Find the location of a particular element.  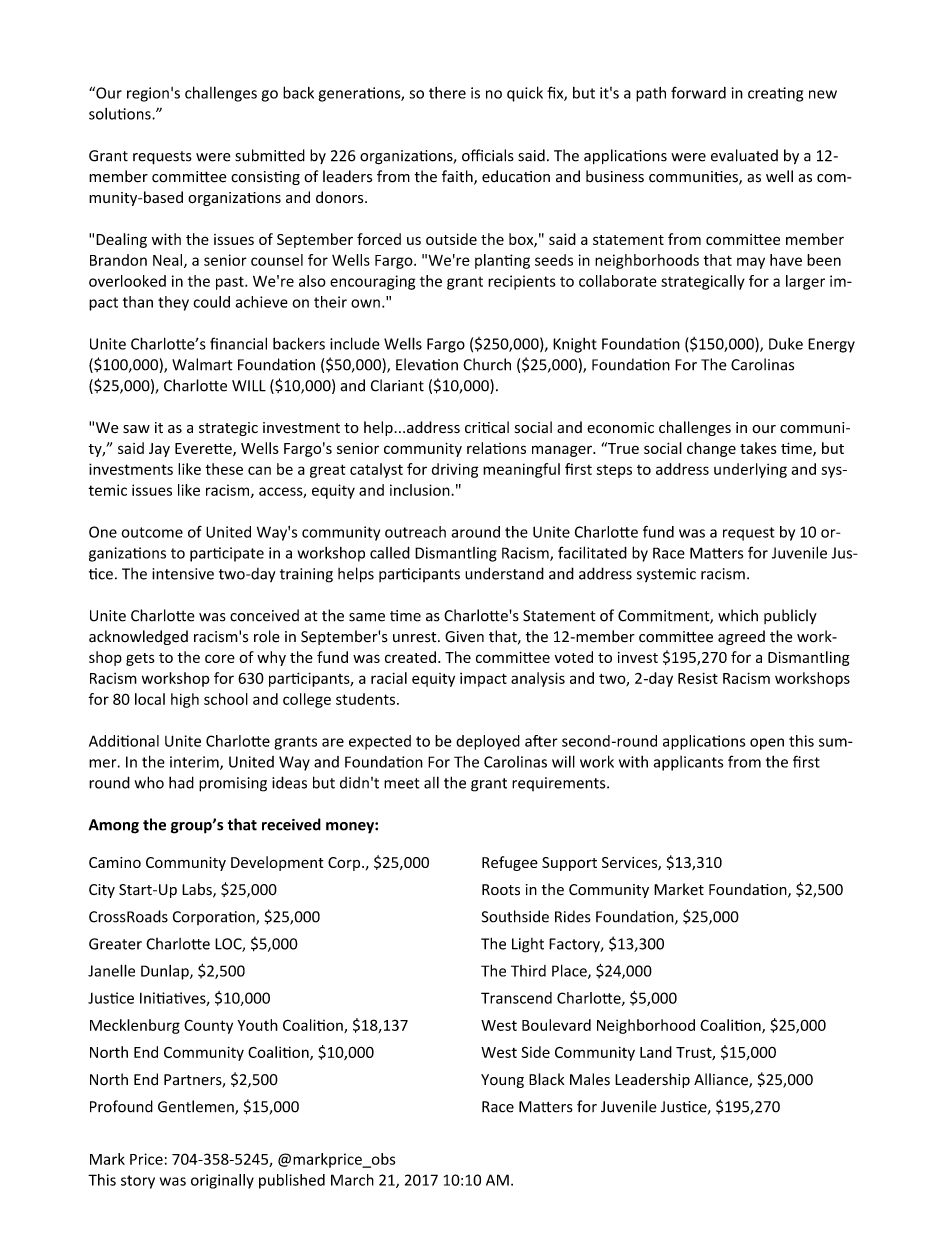

had is located at coordinates (181, 782).
